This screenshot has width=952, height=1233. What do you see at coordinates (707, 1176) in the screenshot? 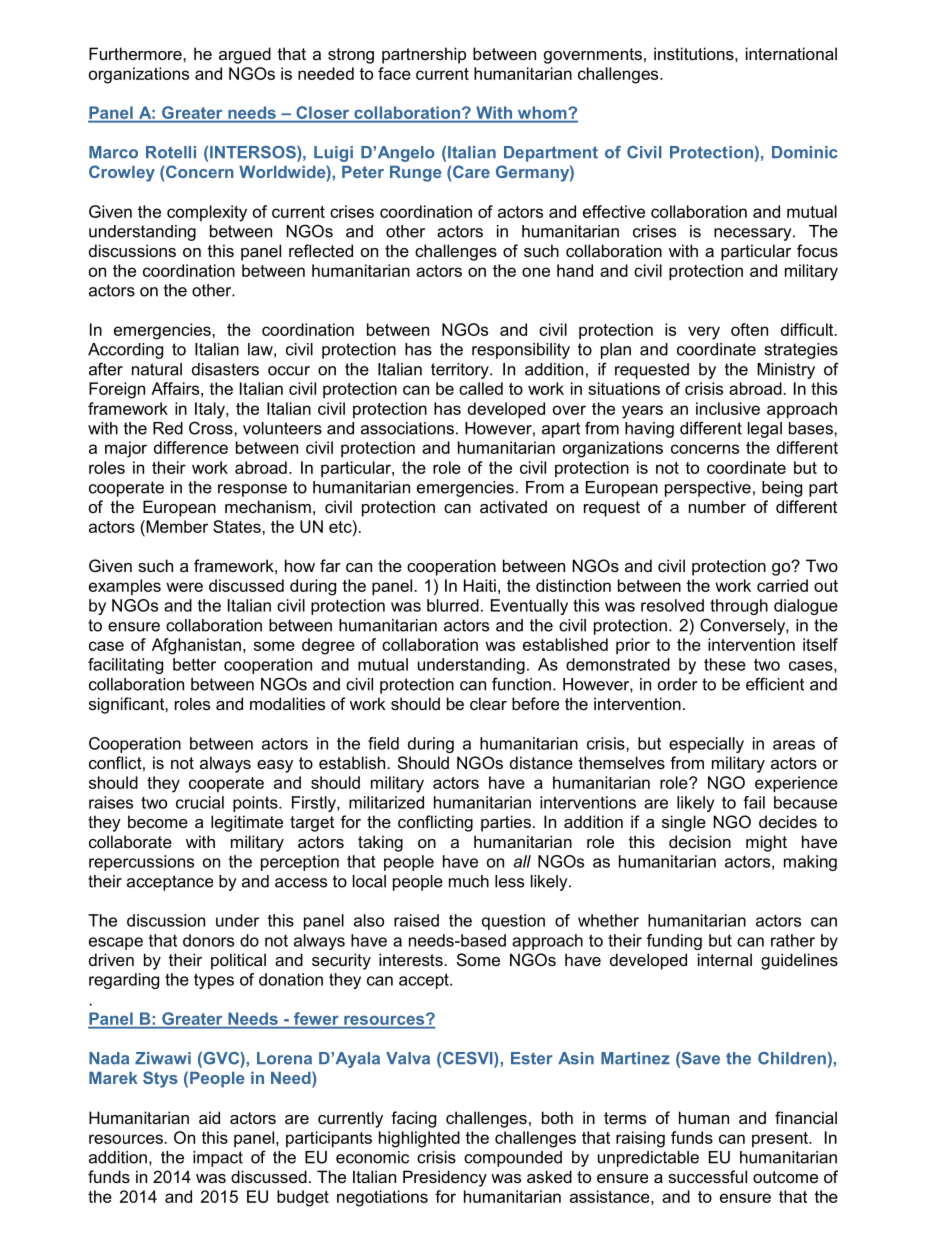
I see `successful` at bounding box center [707, 1176].
